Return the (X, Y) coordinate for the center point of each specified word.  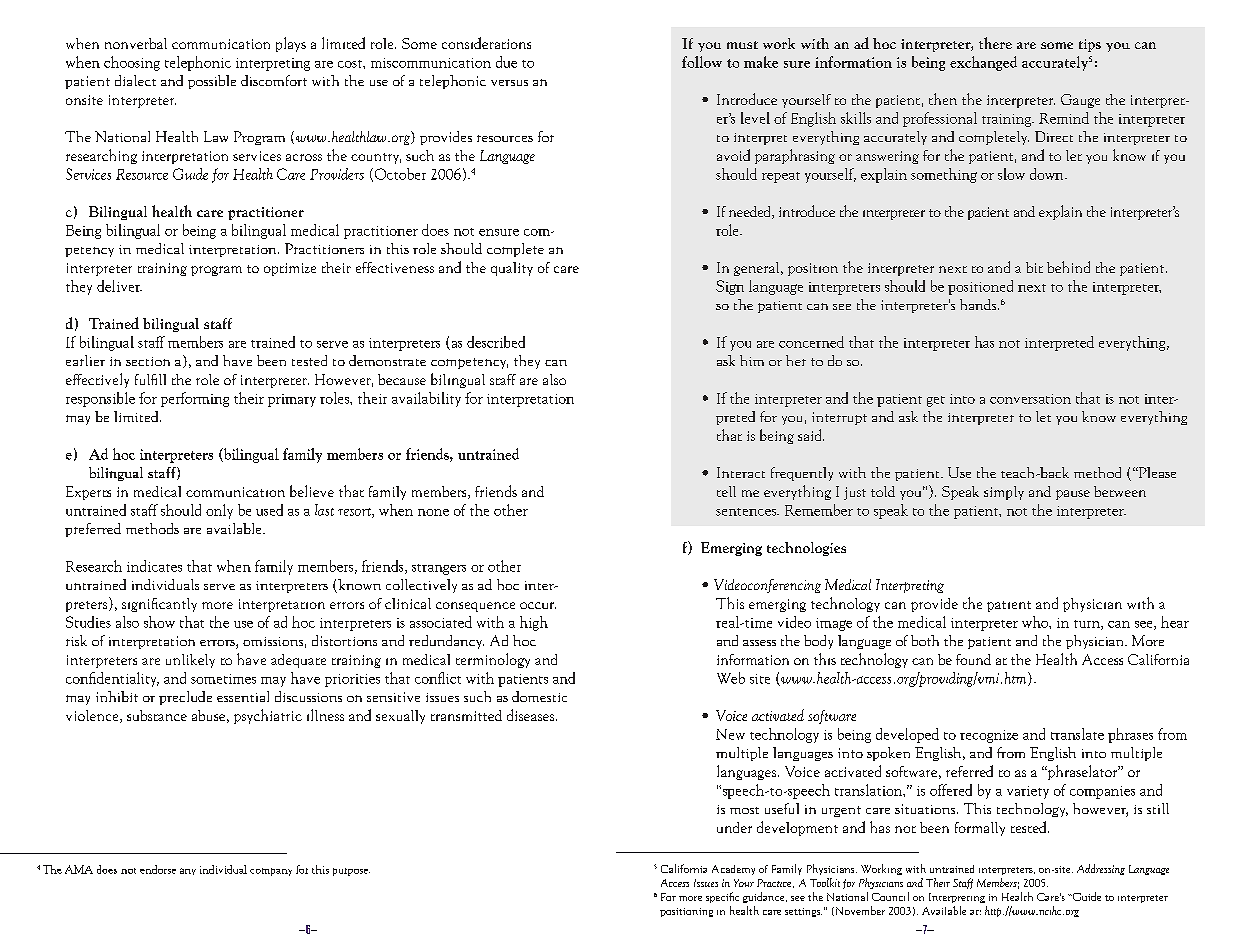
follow (702, 62)
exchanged (983, 63)
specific (722, 897)
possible (212, 82)
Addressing (1101, 869)
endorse (158, 869)
